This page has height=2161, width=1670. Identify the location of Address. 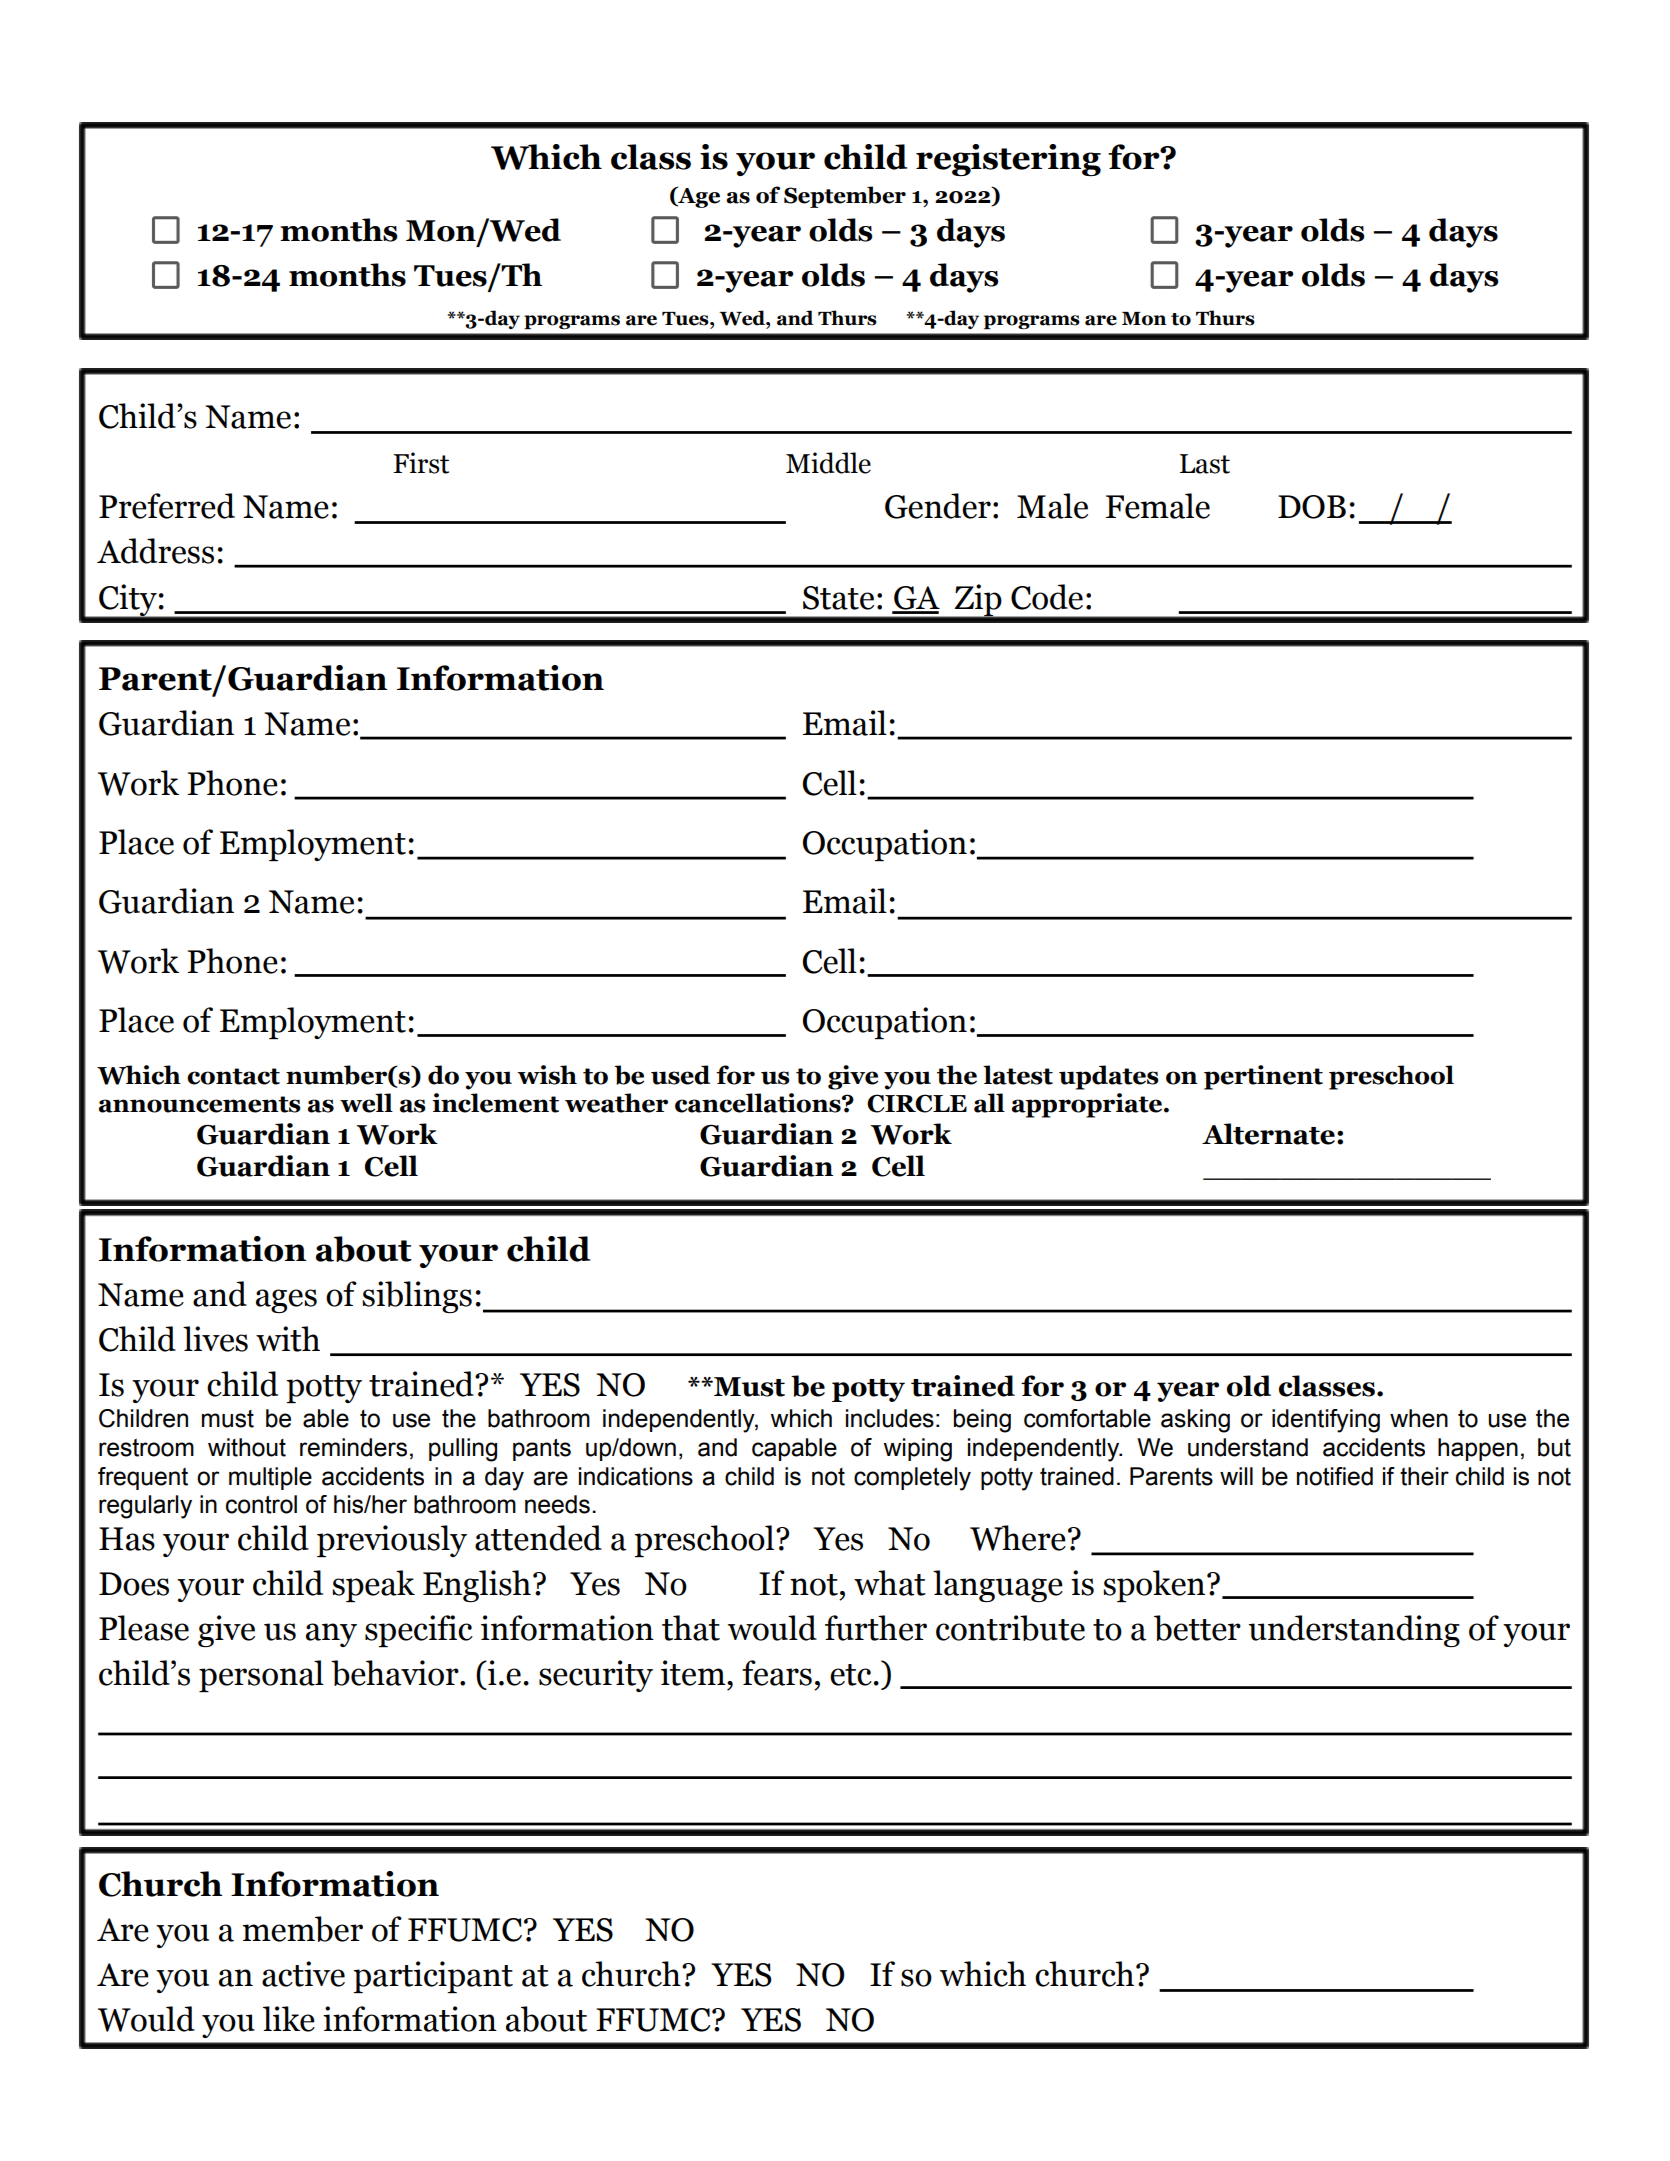
(155, 551).
